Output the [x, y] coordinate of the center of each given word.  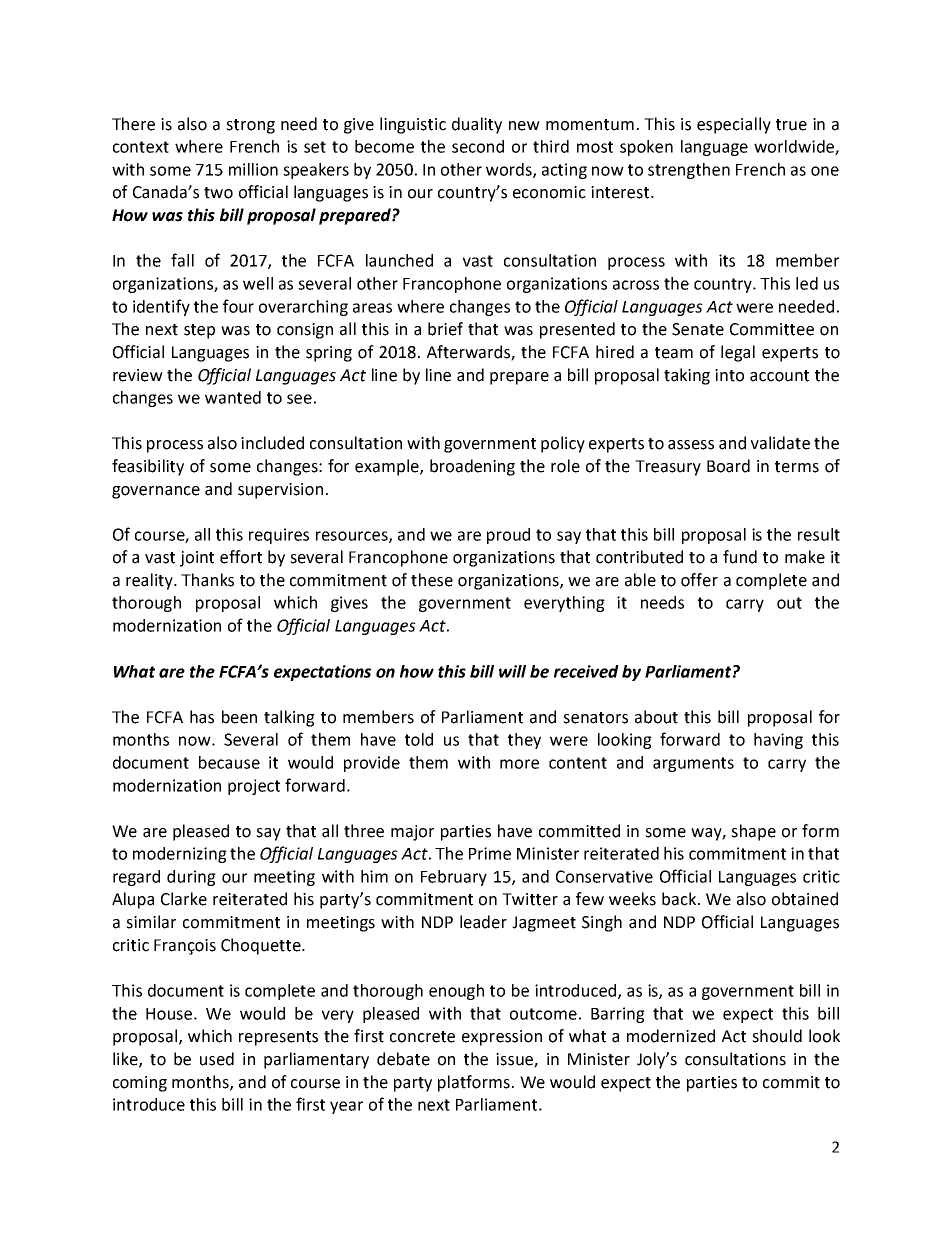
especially [734, 125]
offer [699, 580]
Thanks [207, 580]
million [253, 169]
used [217, 1059]
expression [502, 1038]
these [432, 580]
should [777, 1036]
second [478, 146]
